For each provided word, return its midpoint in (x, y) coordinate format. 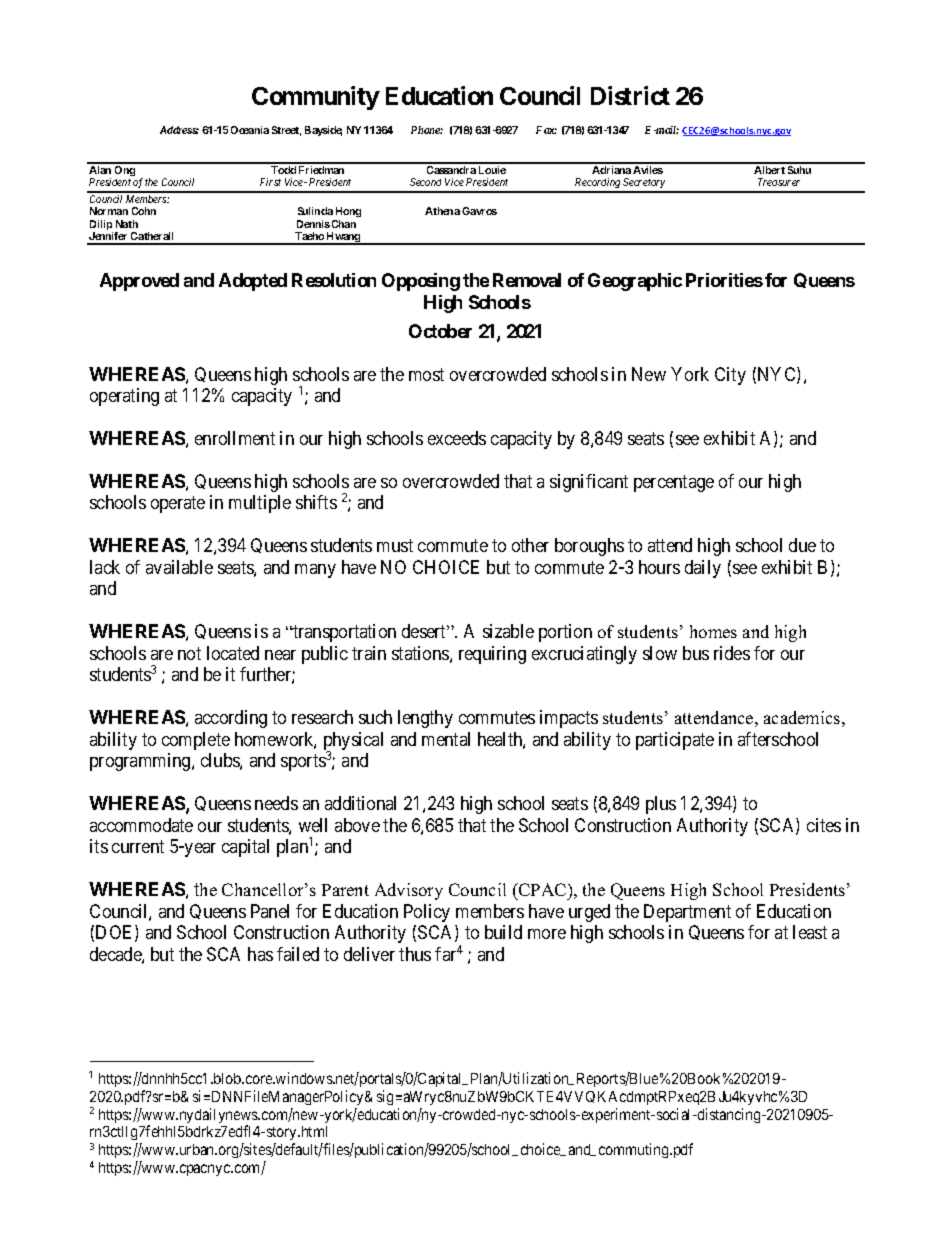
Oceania (250, 130)
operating (124, 397)
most (426, 374)
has (260, 954)
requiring (492, 655)
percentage (674, 483)
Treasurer (779, 182)
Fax (546, 130)
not (189, 653)
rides (732, 653)
